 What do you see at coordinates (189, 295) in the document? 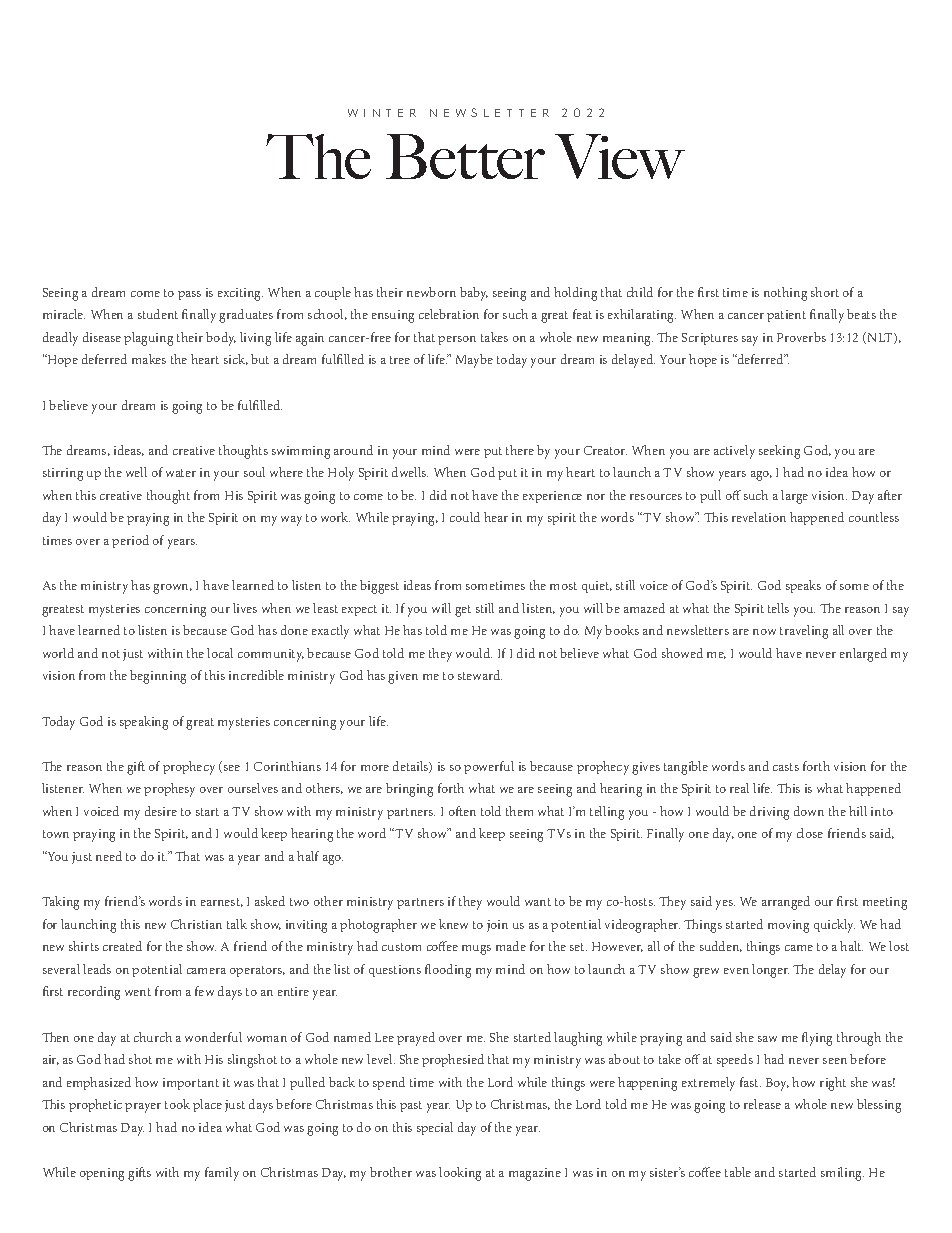
I see `pass` at bounding box center [189, 295].
